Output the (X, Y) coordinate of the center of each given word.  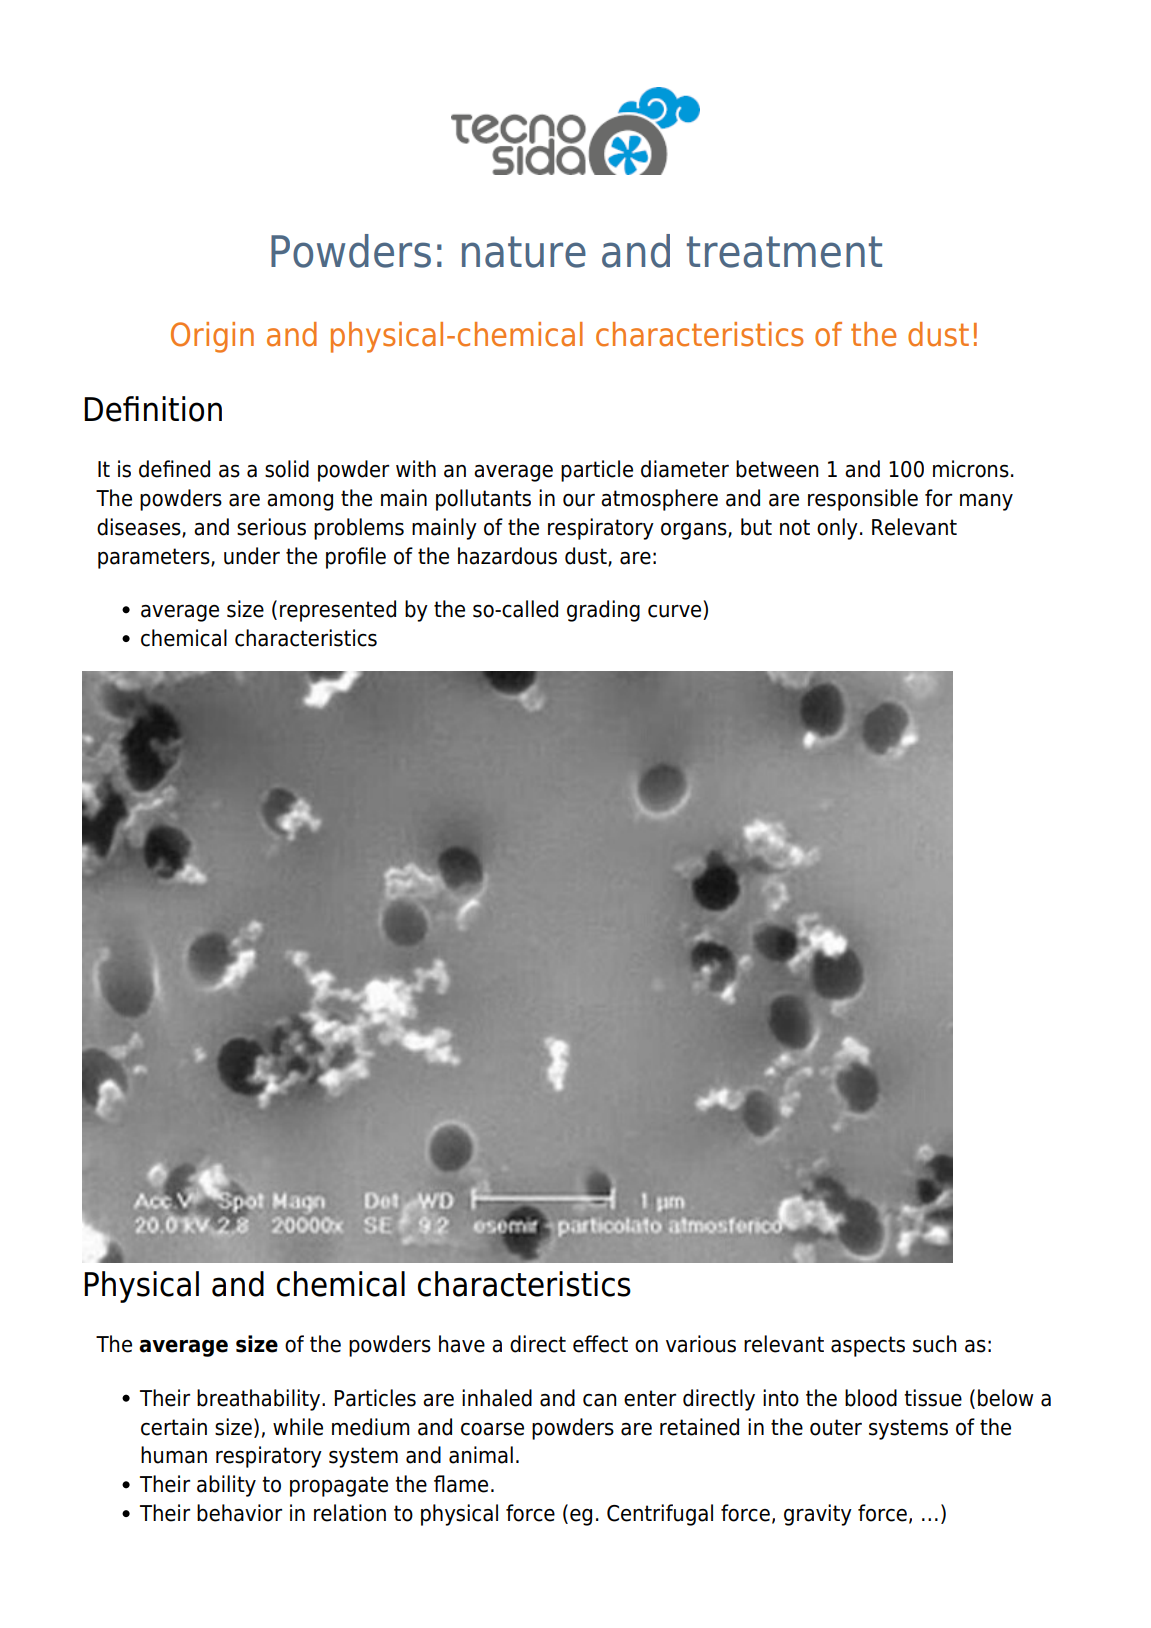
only (837, 529)
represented (338, 611)
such (935, 1344)
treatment (784, 252)
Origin (212, 337)
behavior (239, 1513)
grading (603, 611)
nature (524, 252)
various (701, 1344)
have (462, 1344)
